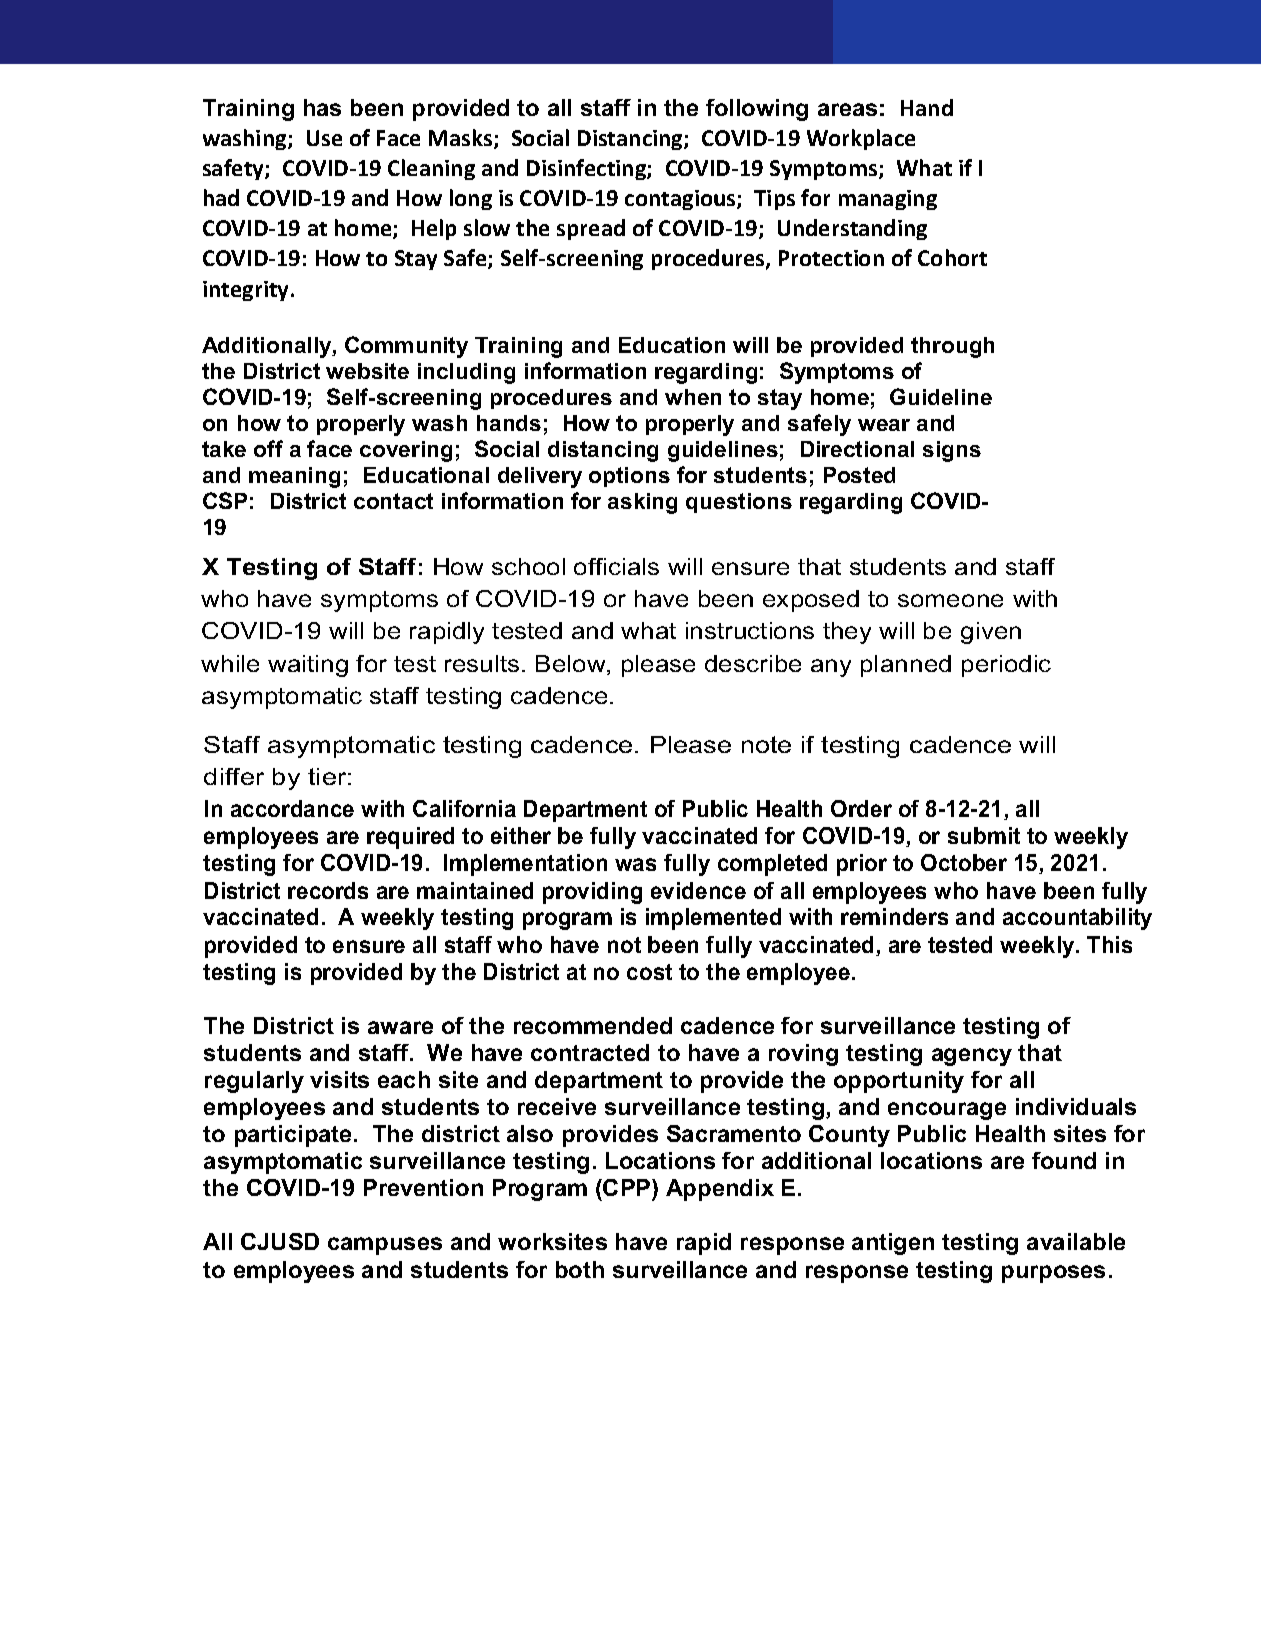 This document has width=1261, height=1631. Describe the element at coordinates (861, 139) in the document. I see `Workplace` at that location.
